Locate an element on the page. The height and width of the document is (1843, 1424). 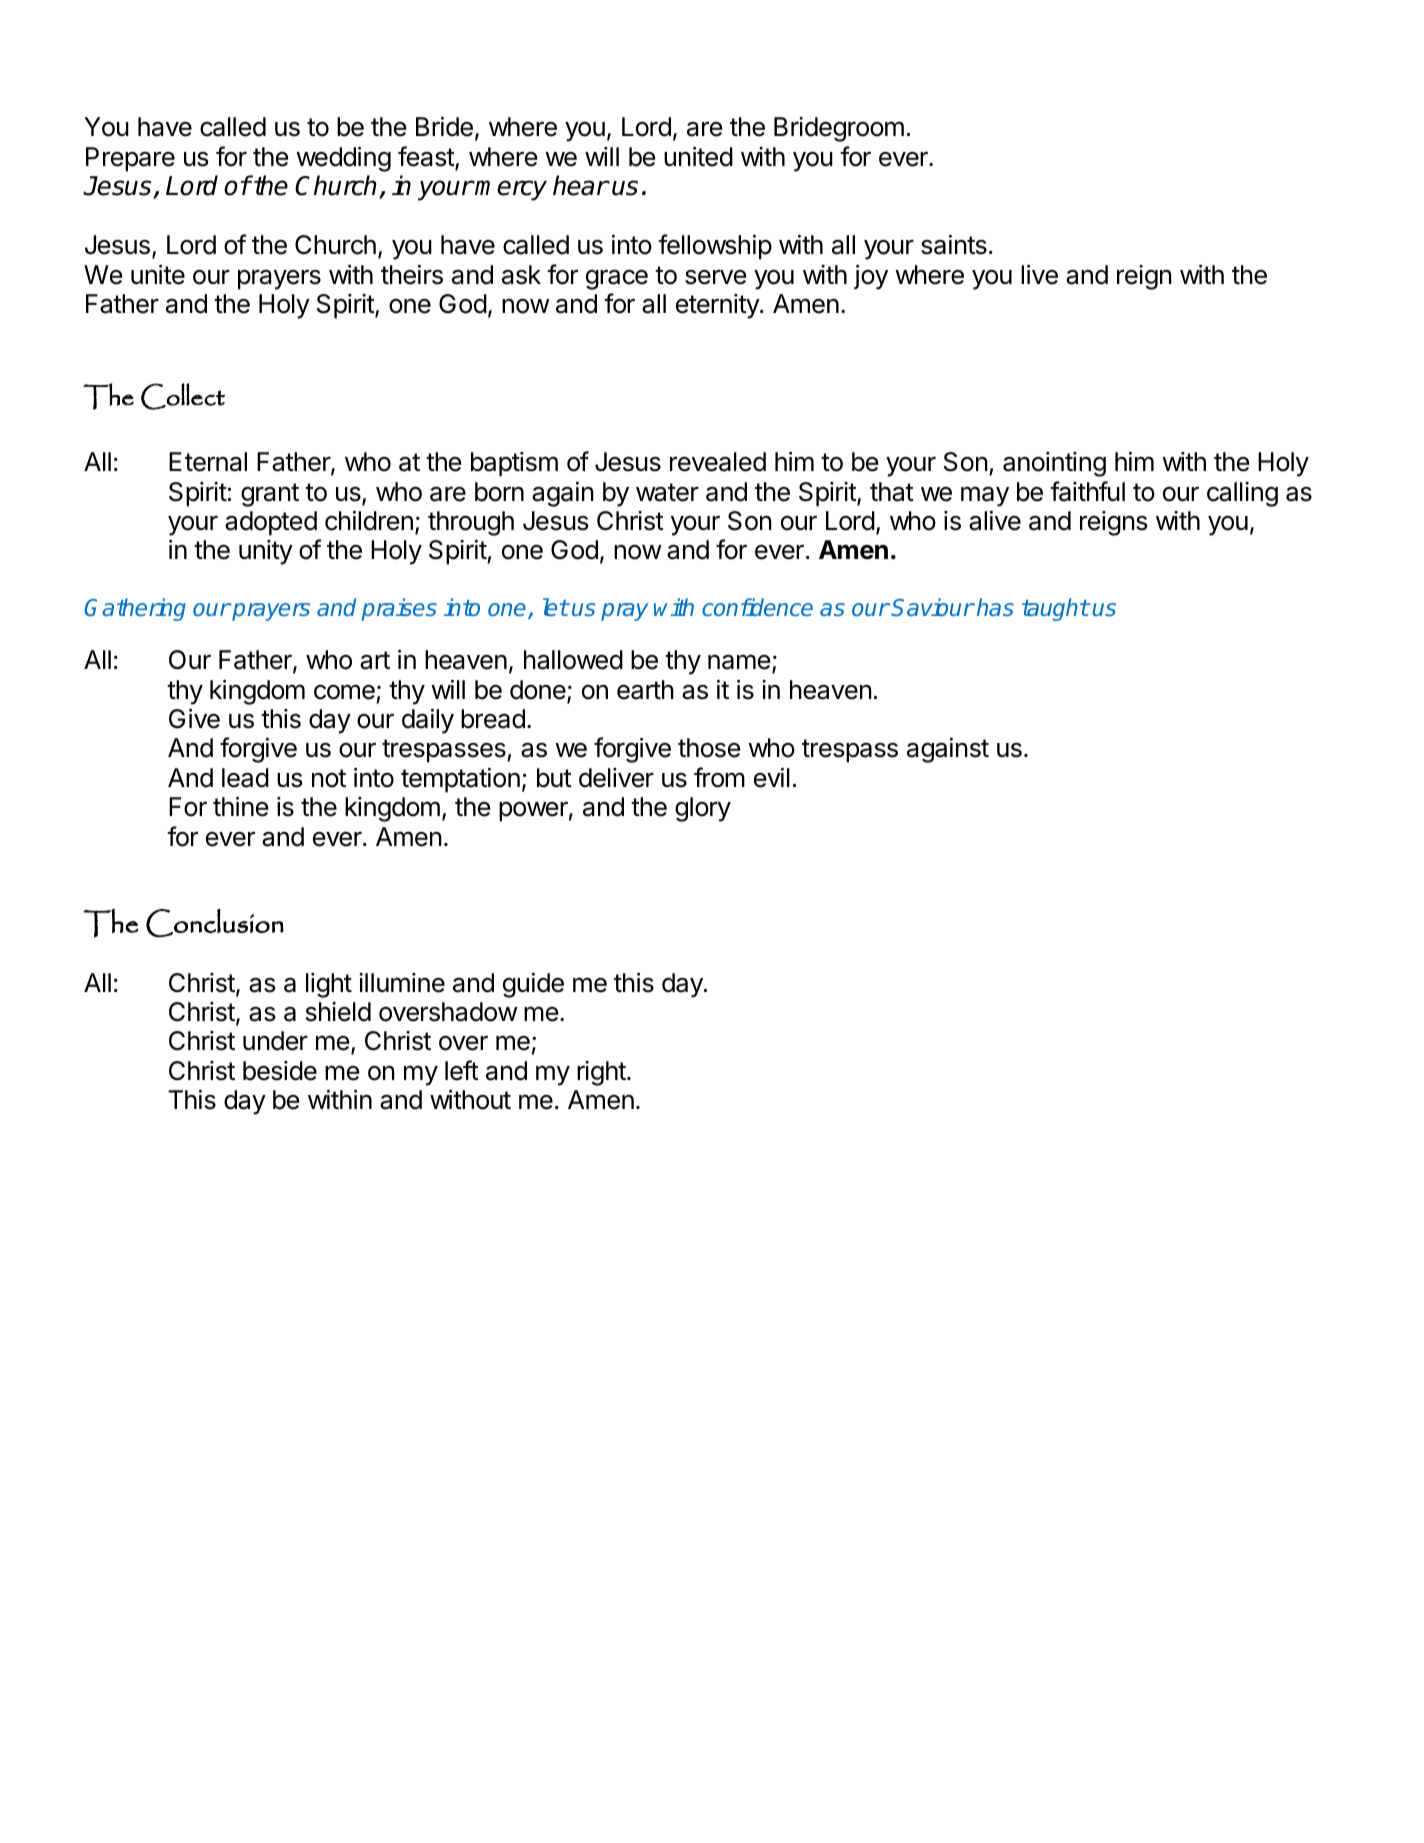
guide is located at coordinates (533, 985).
